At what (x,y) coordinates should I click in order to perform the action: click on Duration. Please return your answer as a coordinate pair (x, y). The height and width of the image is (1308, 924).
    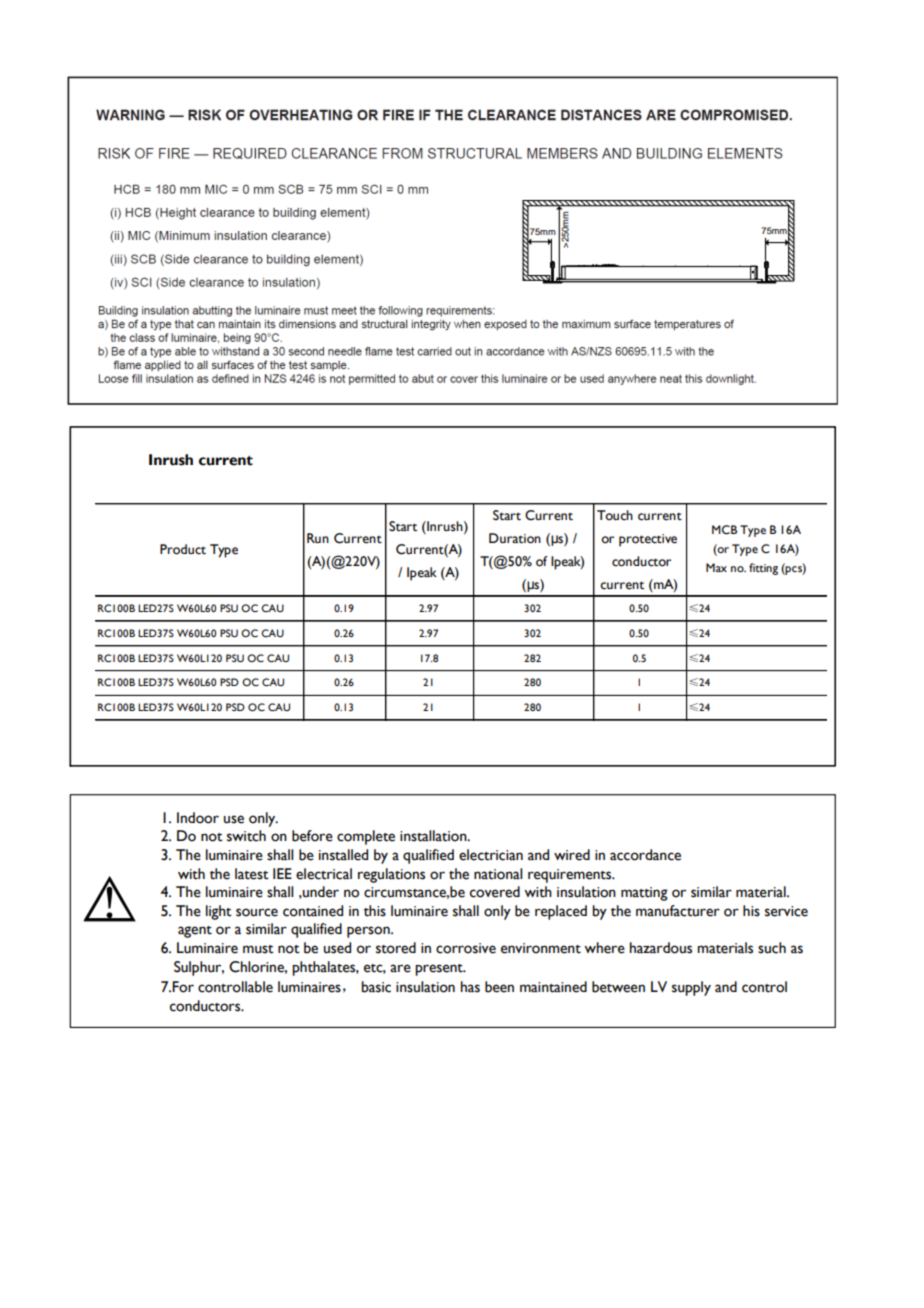
    Looking at the image, I should click on (515, 538).
